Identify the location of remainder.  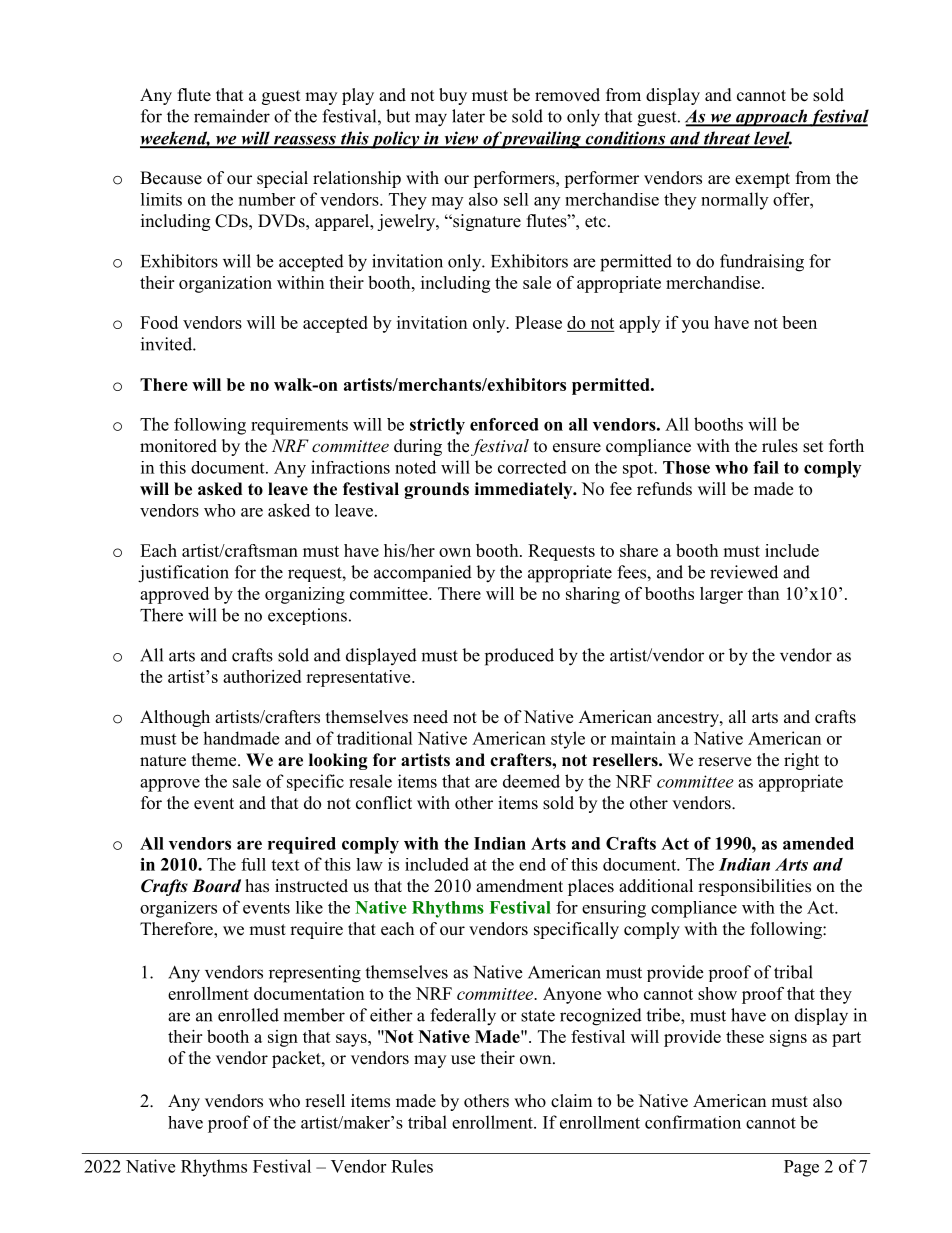
(232, 116).
